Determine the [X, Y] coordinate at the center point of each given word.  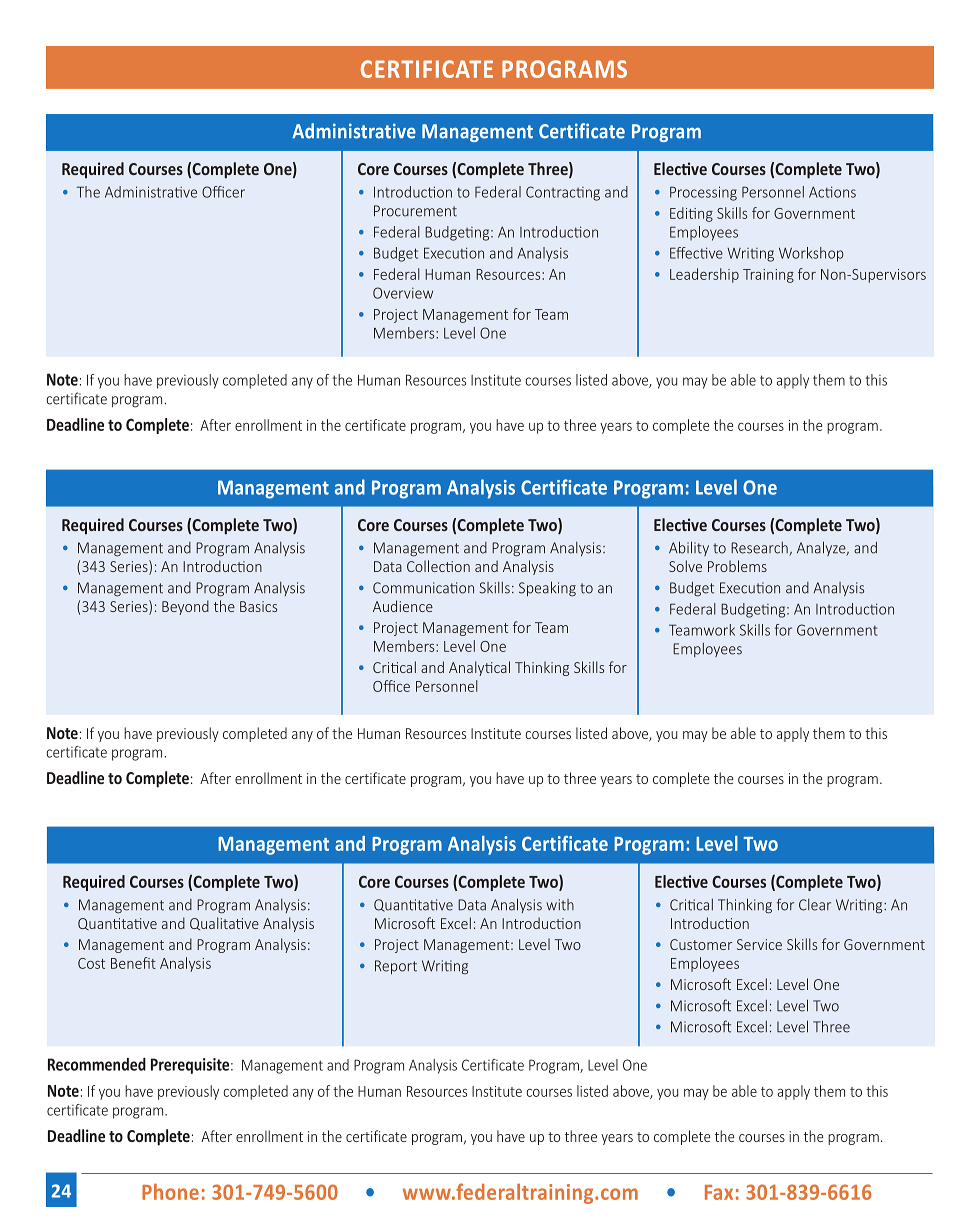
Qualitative [224, 923]
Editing [691, 214]
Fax [719, 1192]
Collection [438, 566]
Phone [170, 1191]
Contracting [563, 193]
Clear [815, 905]
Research [760, 548]
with [560, 905]
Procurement [415, 211]
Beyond [185, 607]
